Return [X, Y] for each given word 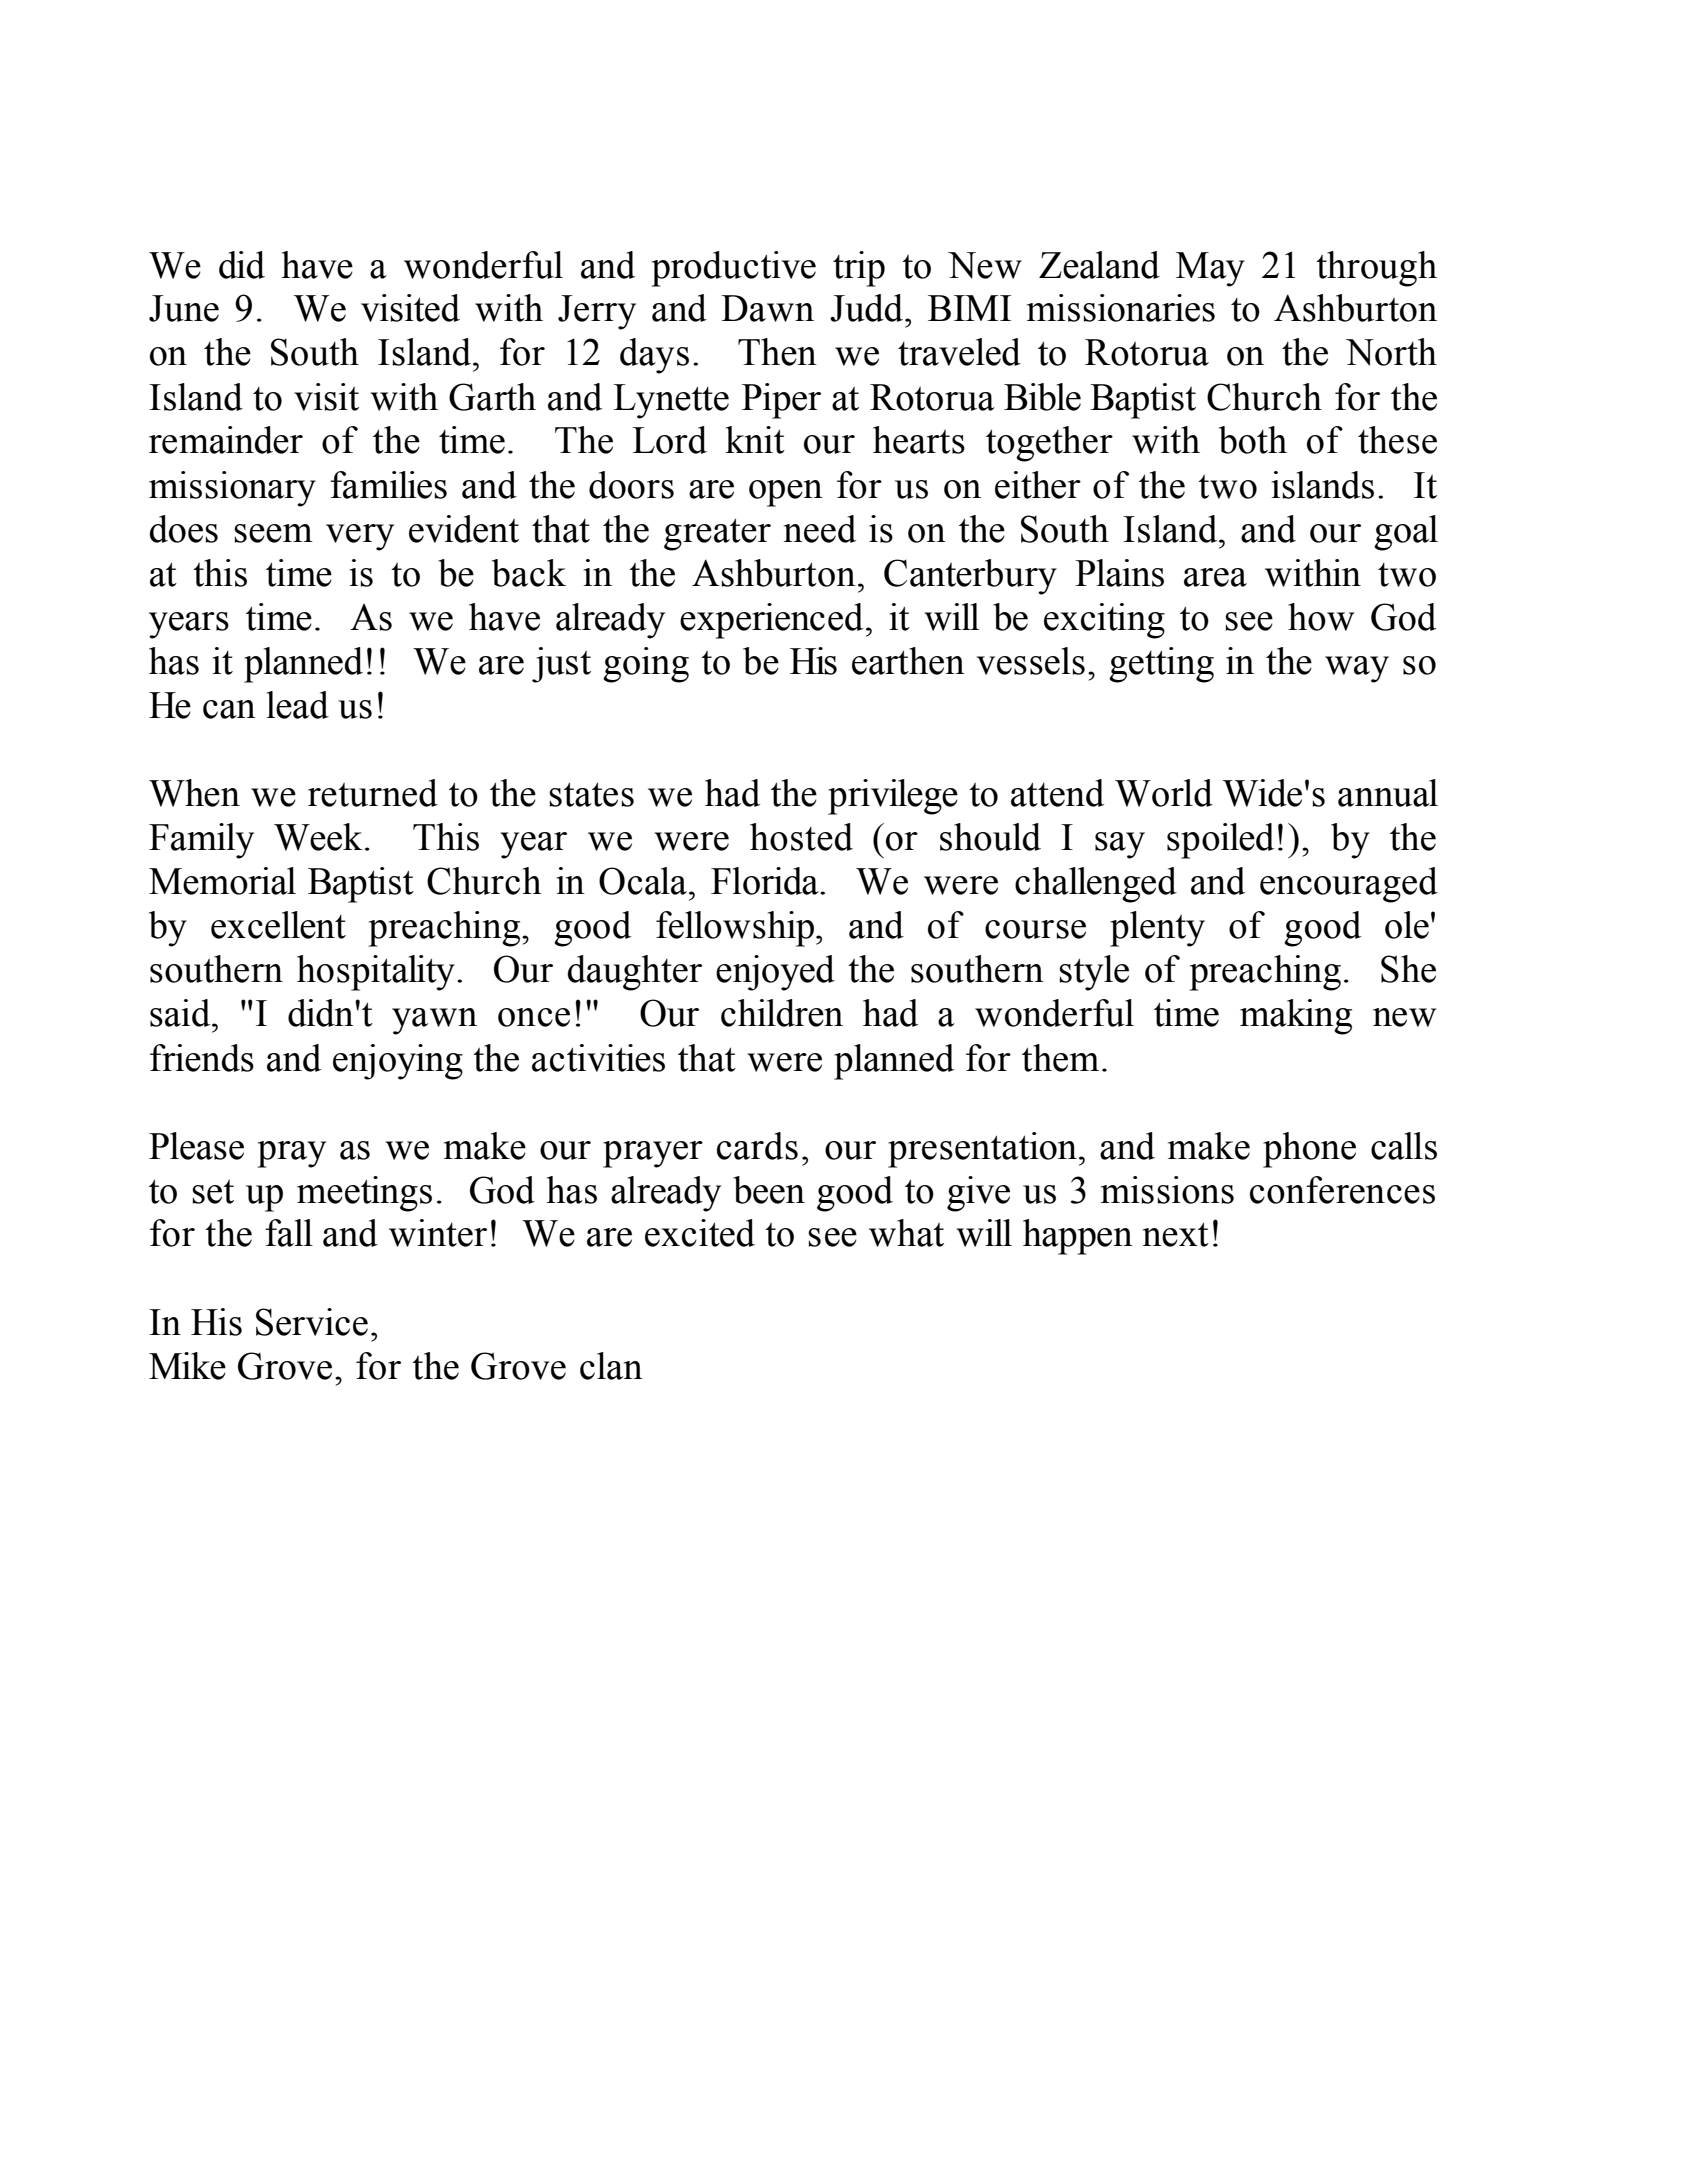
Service [312, 1322]
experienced [771, 621]
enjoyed [775, 973]
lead [298, 705]
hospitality [376, 973]
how [1321, 617]
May [1210, 269]
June [184, 308]
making [1296, 1017]
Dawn [767, 308]
